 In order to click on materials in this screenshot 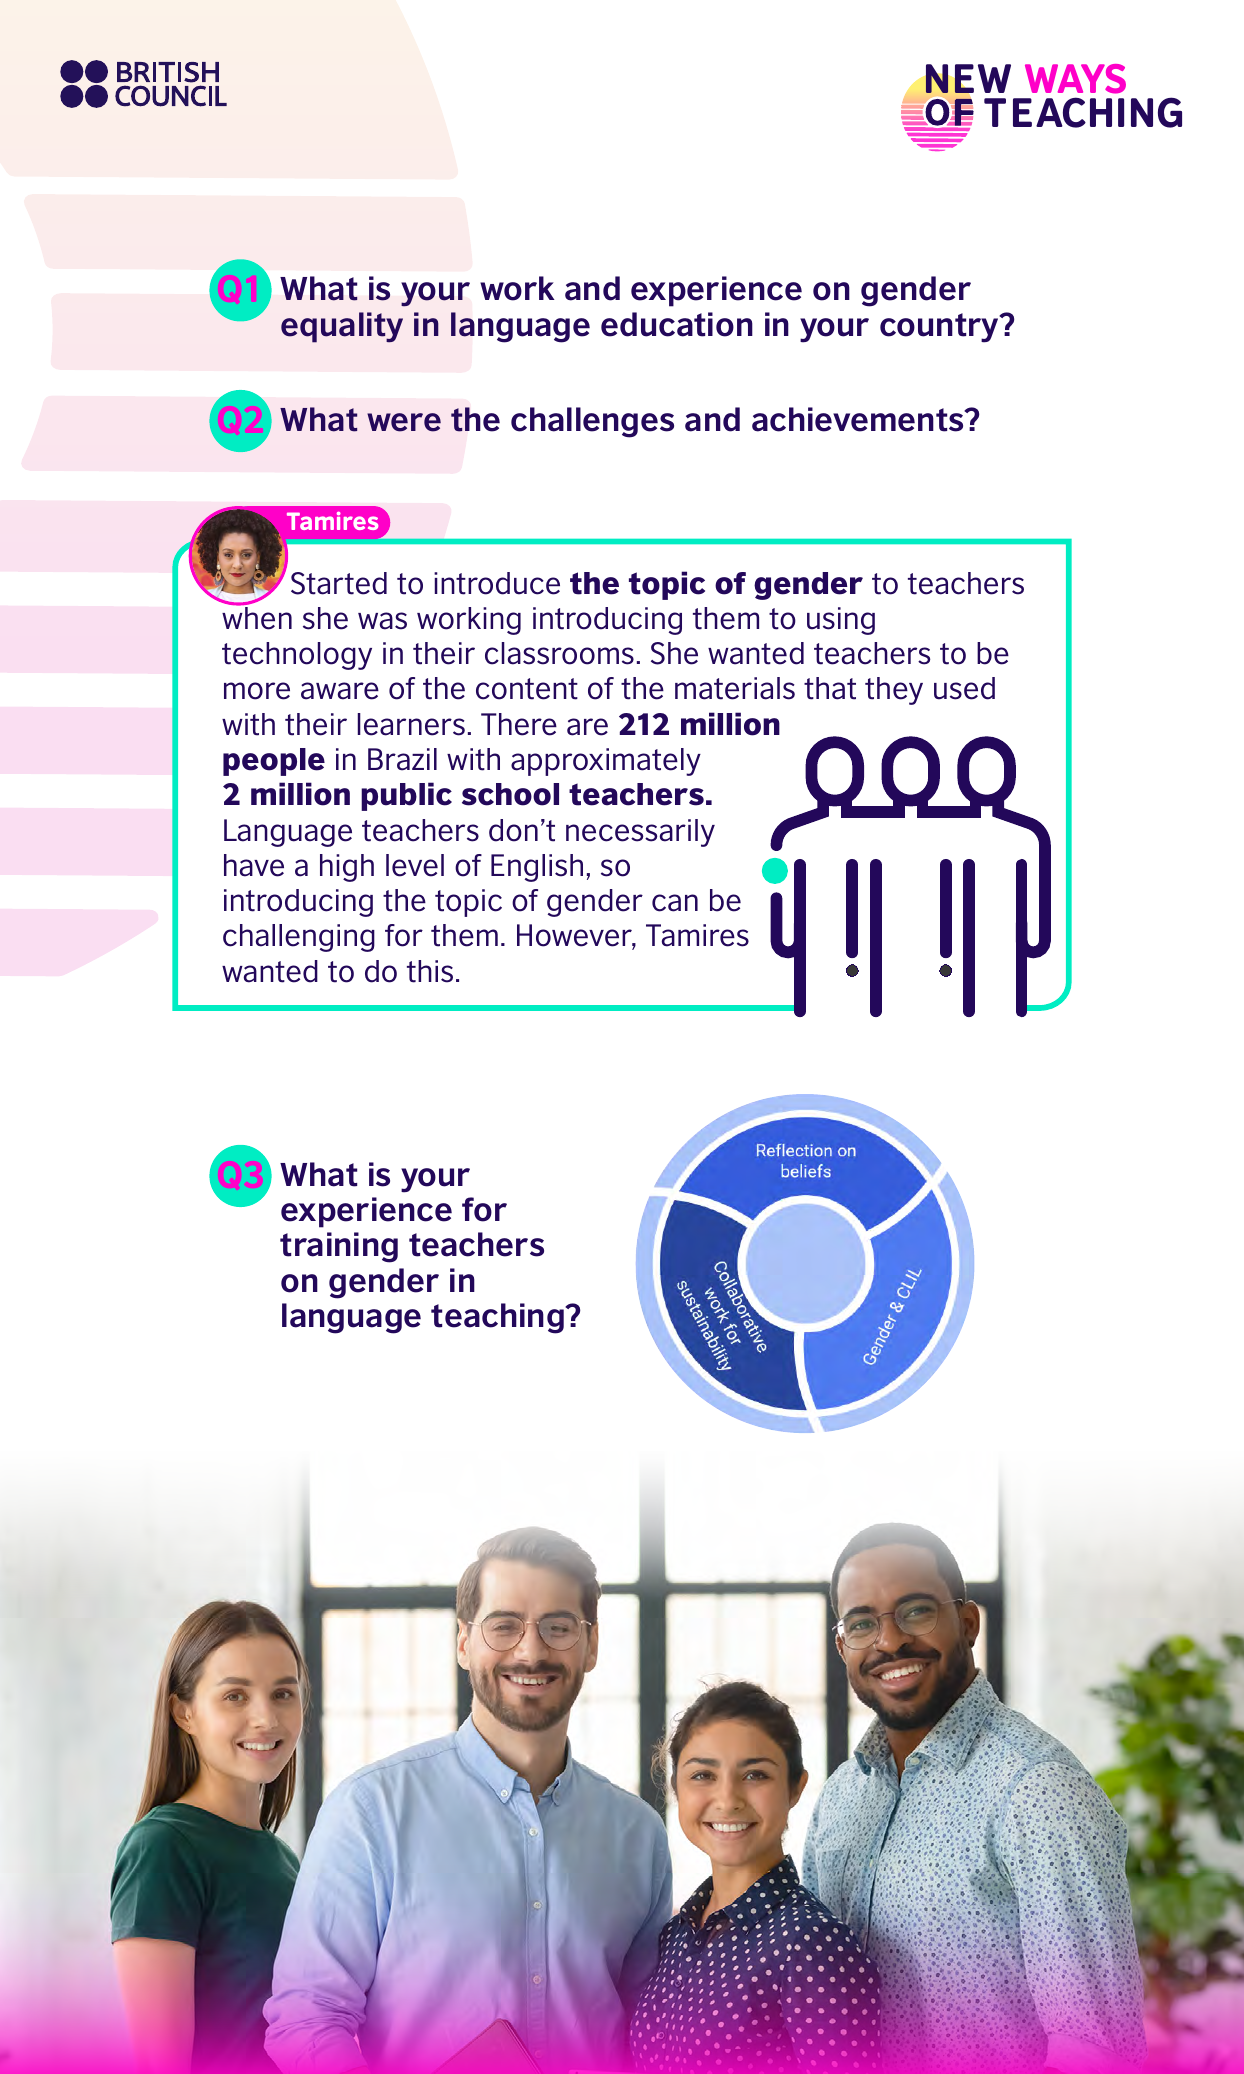, I will do `click(735, 688)`.
